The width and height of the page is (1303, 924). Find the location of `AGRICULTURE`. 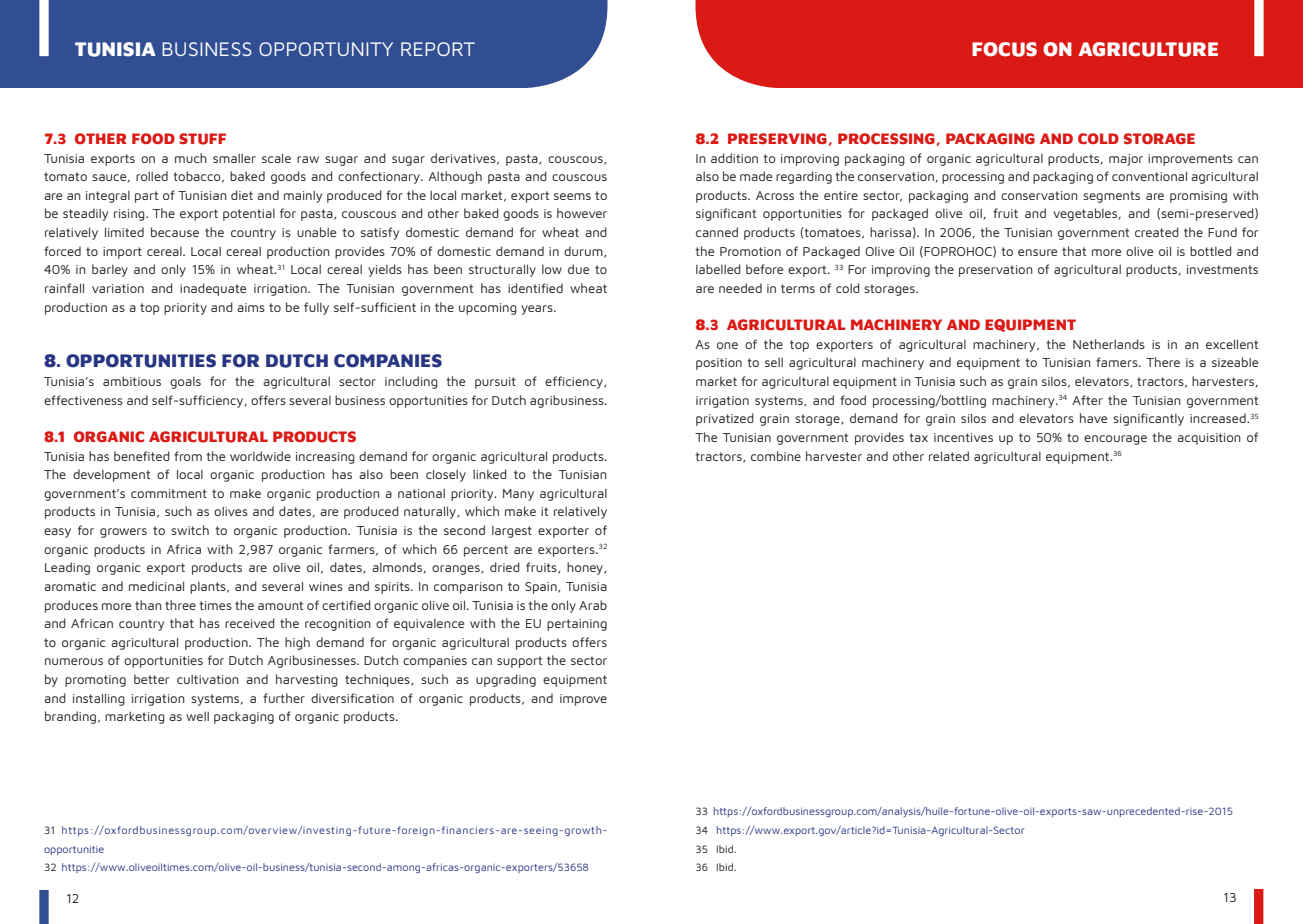

AGRICULTURE is located at coordinates (1148, 49).
